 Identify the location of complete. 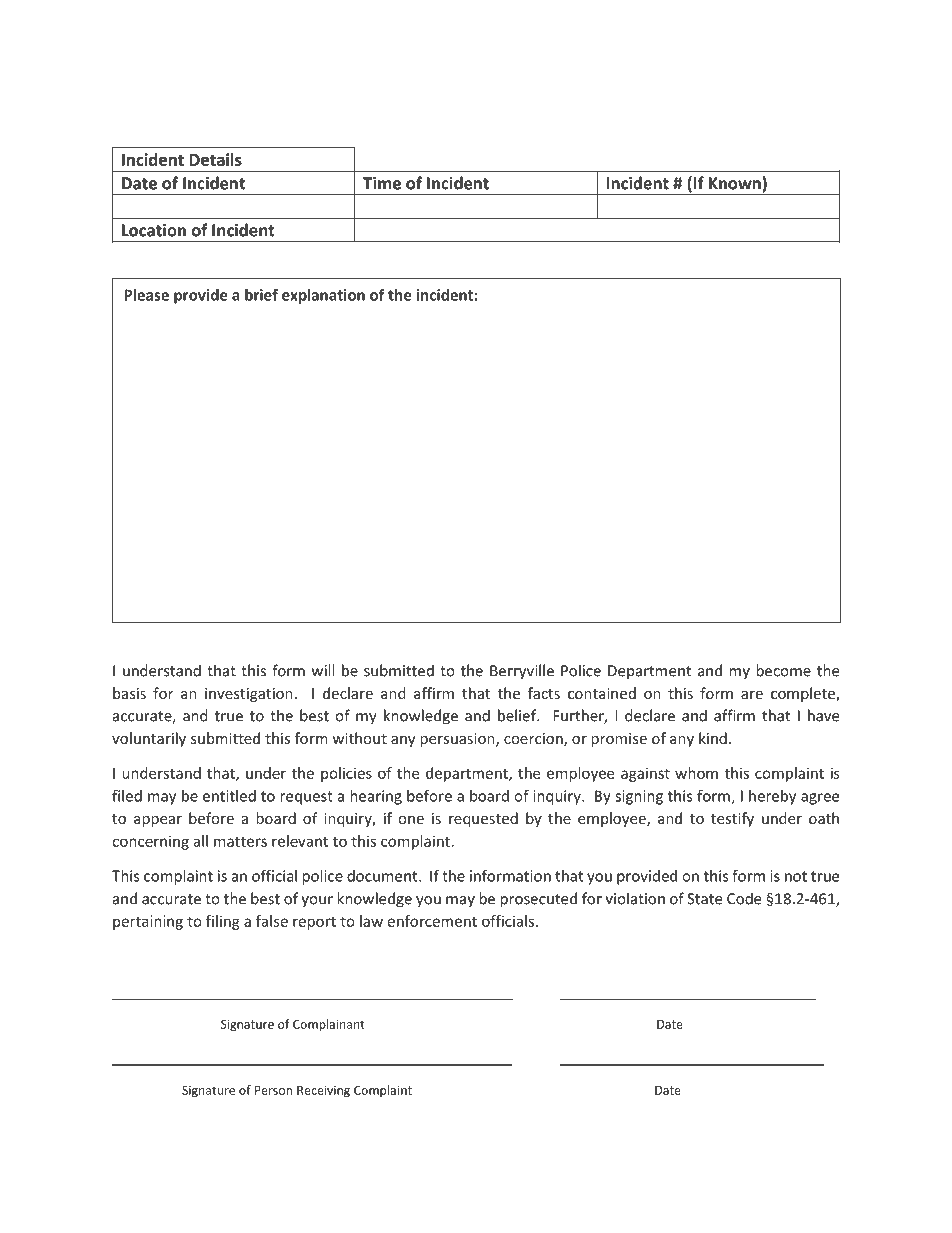
(804, 694).
